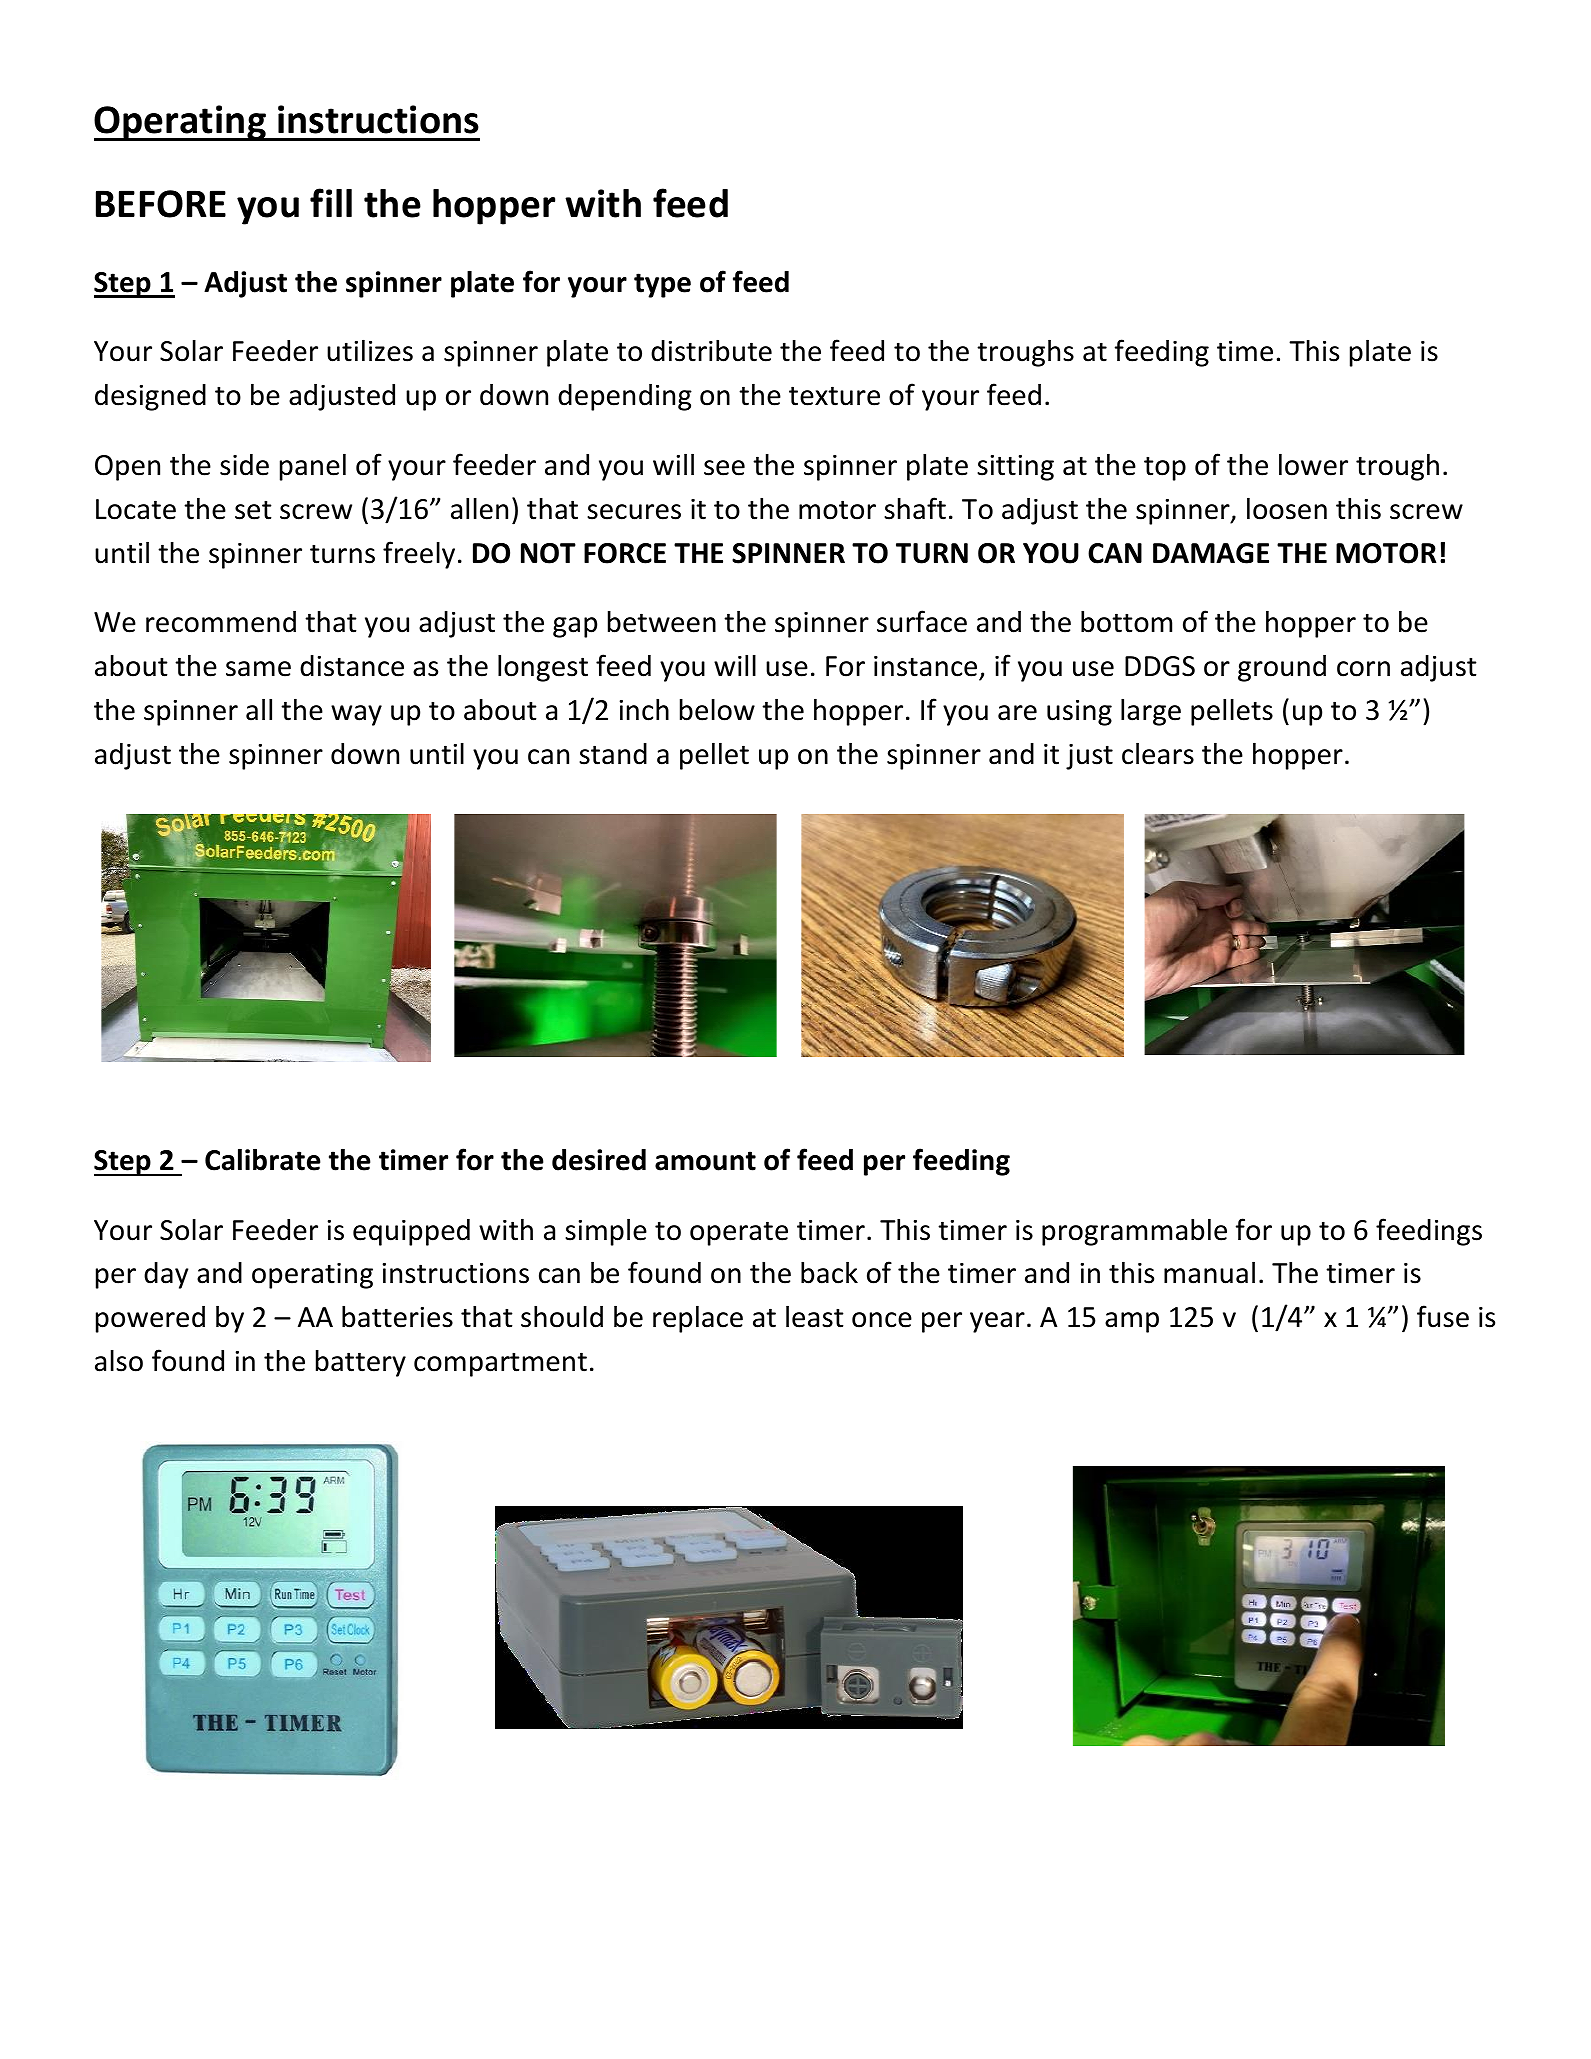 This page has height=2059, width=1591. Describe the element at coordinates (356, 715) in the page. I see `way` at that location.
